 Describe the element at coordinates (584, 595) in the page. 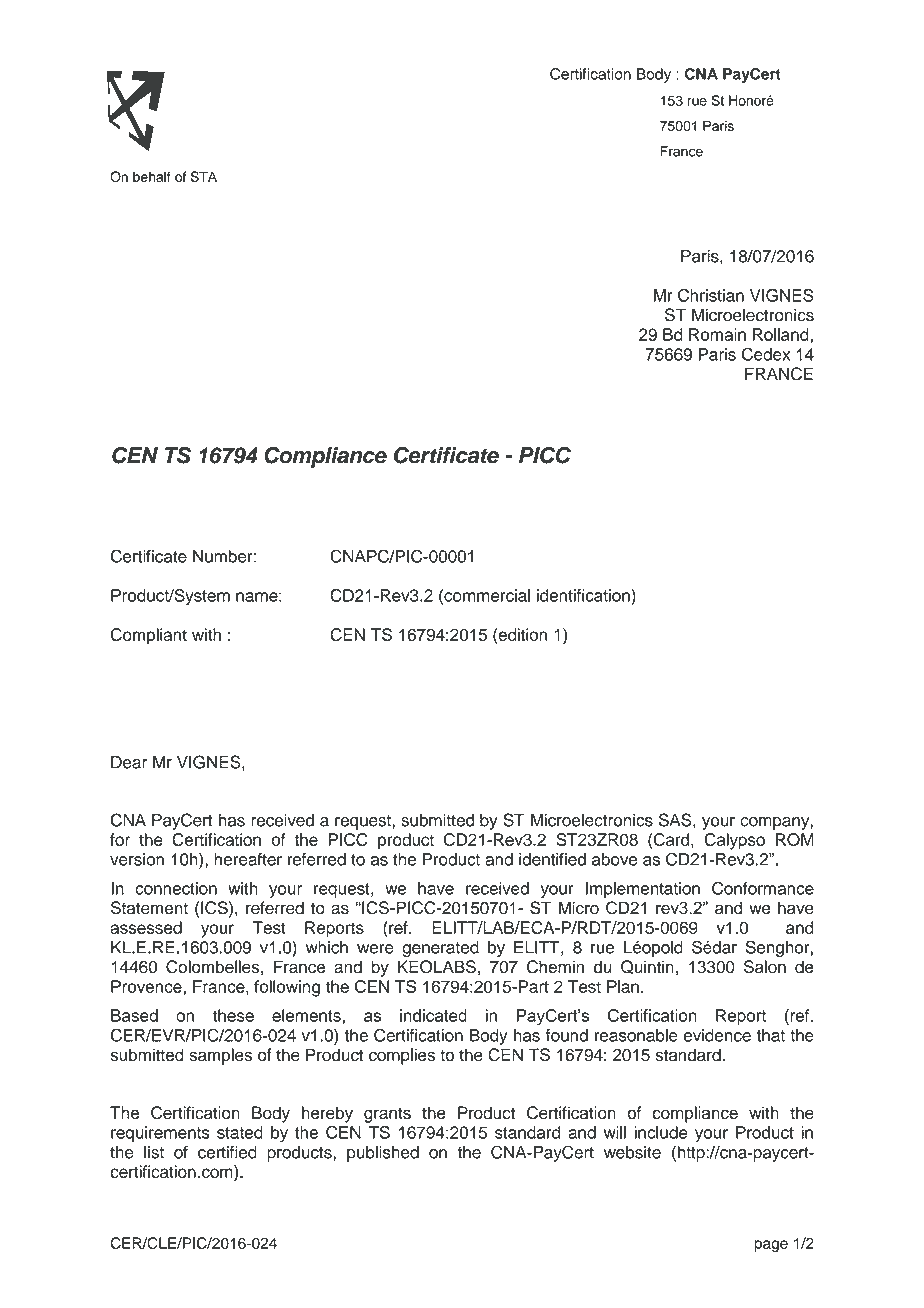

I see `identification` at that location.
